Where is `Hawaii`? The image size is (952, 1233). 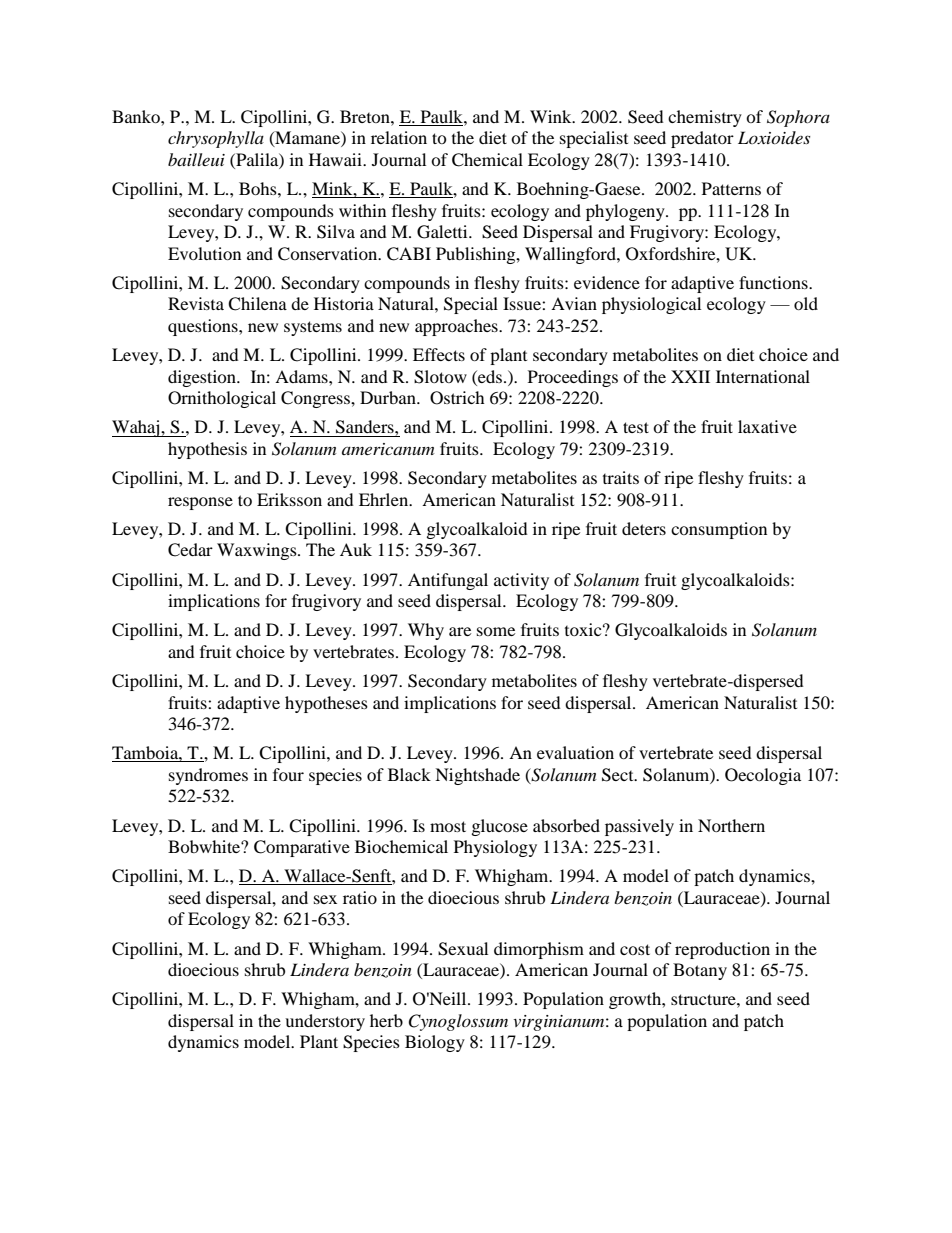 Hawaii is located at coordinates (336, 159).
